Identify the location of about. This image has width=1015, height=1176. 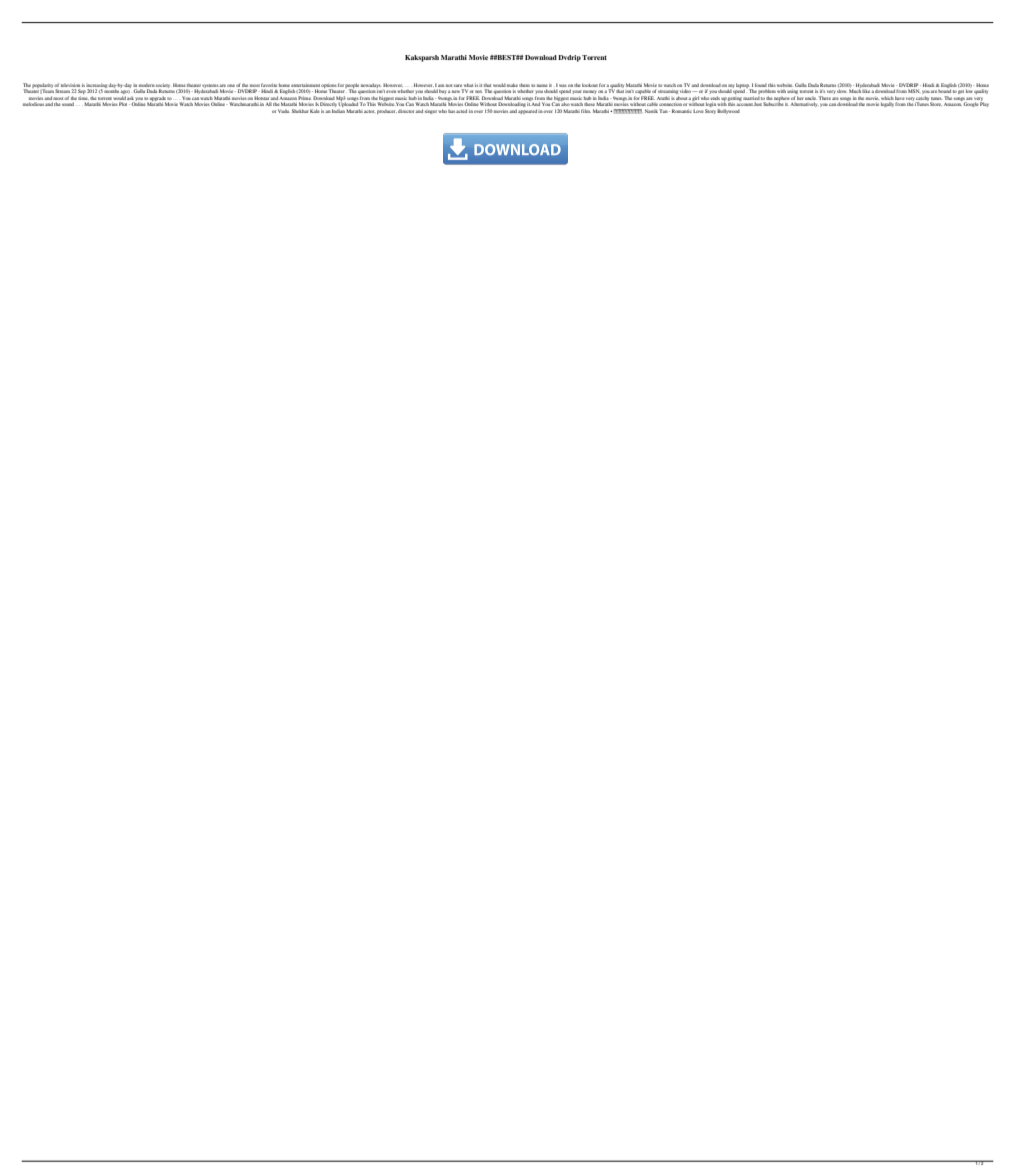
(681, 98).
